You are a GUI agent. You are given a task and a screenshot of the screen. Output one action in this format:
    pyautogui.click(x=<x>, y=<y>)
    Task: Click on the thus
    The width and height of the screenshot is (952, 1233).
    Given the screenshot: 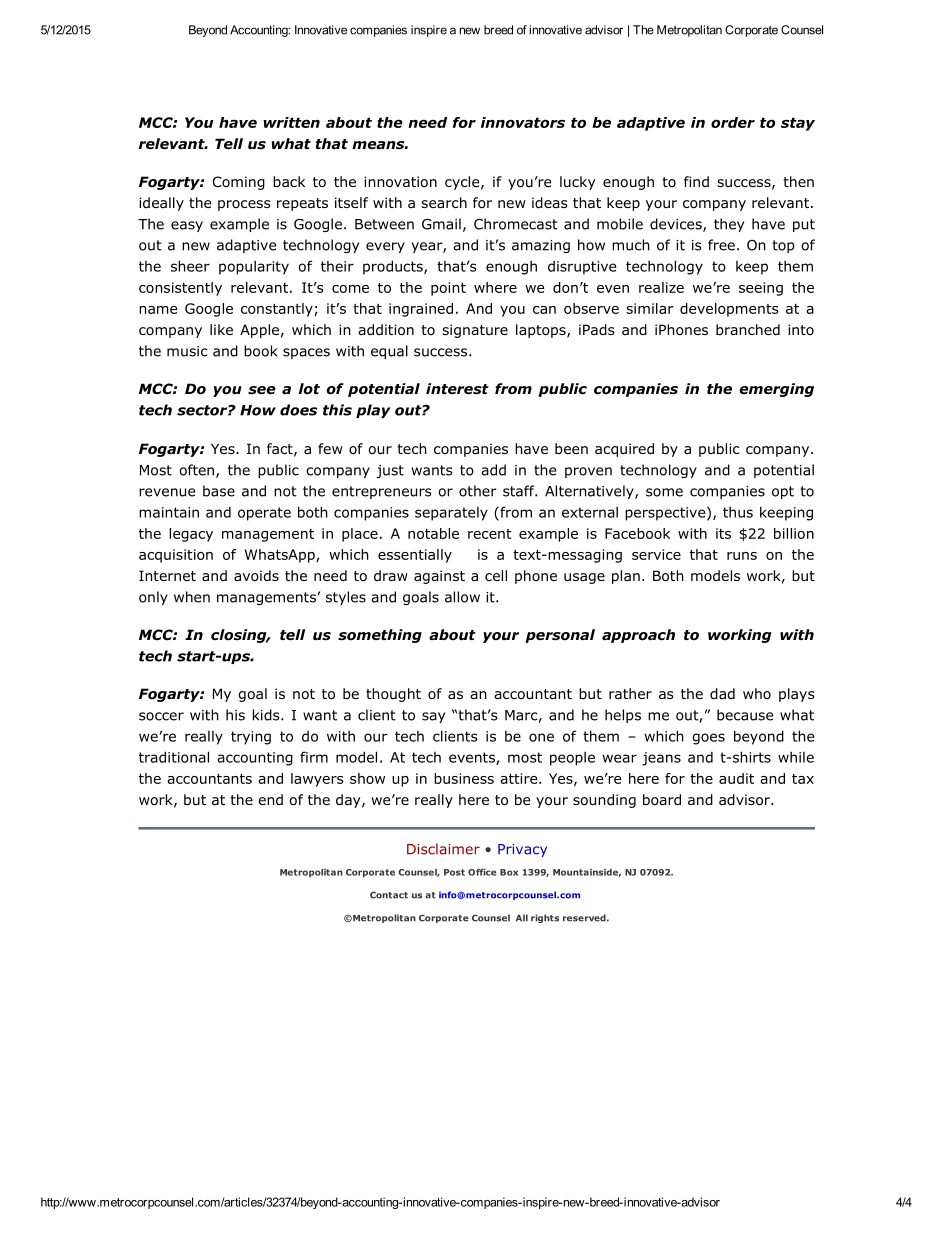 What is the action you would take?
    pyautogui.click(x=738, y=512)
